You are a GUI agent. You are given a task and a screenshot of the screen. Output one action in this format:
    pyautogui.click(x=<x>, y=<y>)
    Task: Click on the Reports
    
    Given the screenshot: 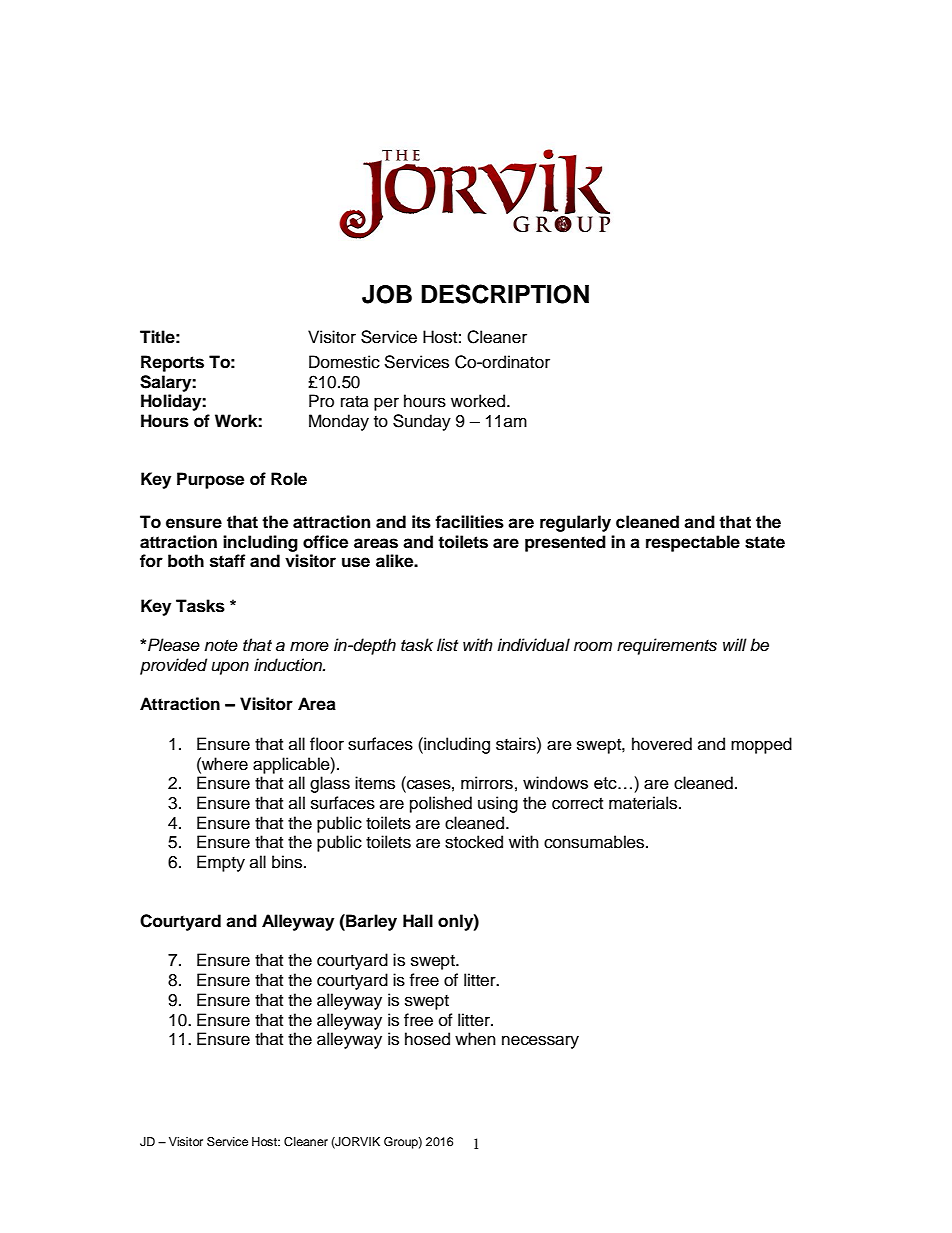 What is the action you would take?
    pyautogui.click(x=172, y=363)
